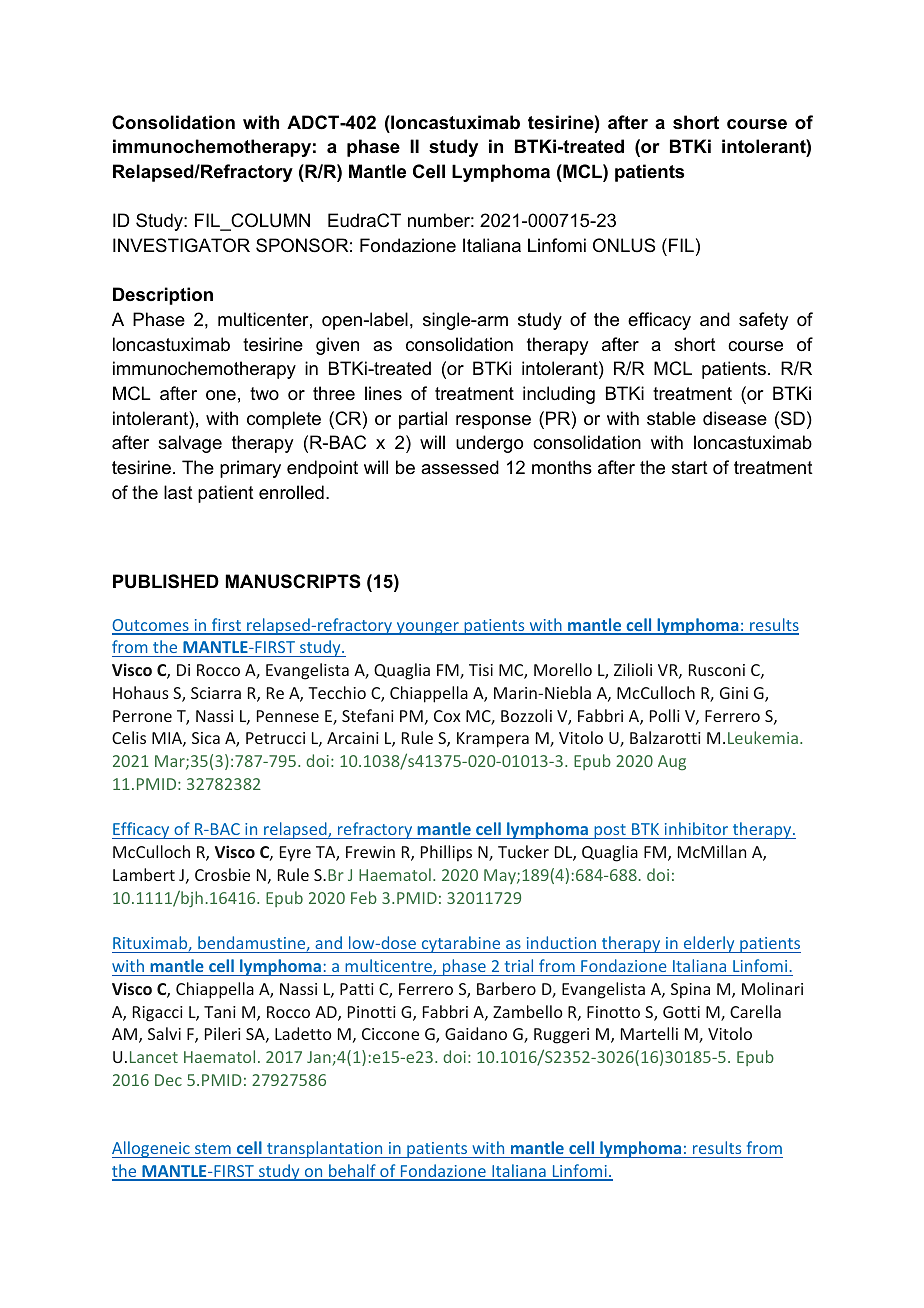  What do you see at coordinates (213, 1148) in the screenshot?
I see `stem` at bounding box center [213, 1148].
